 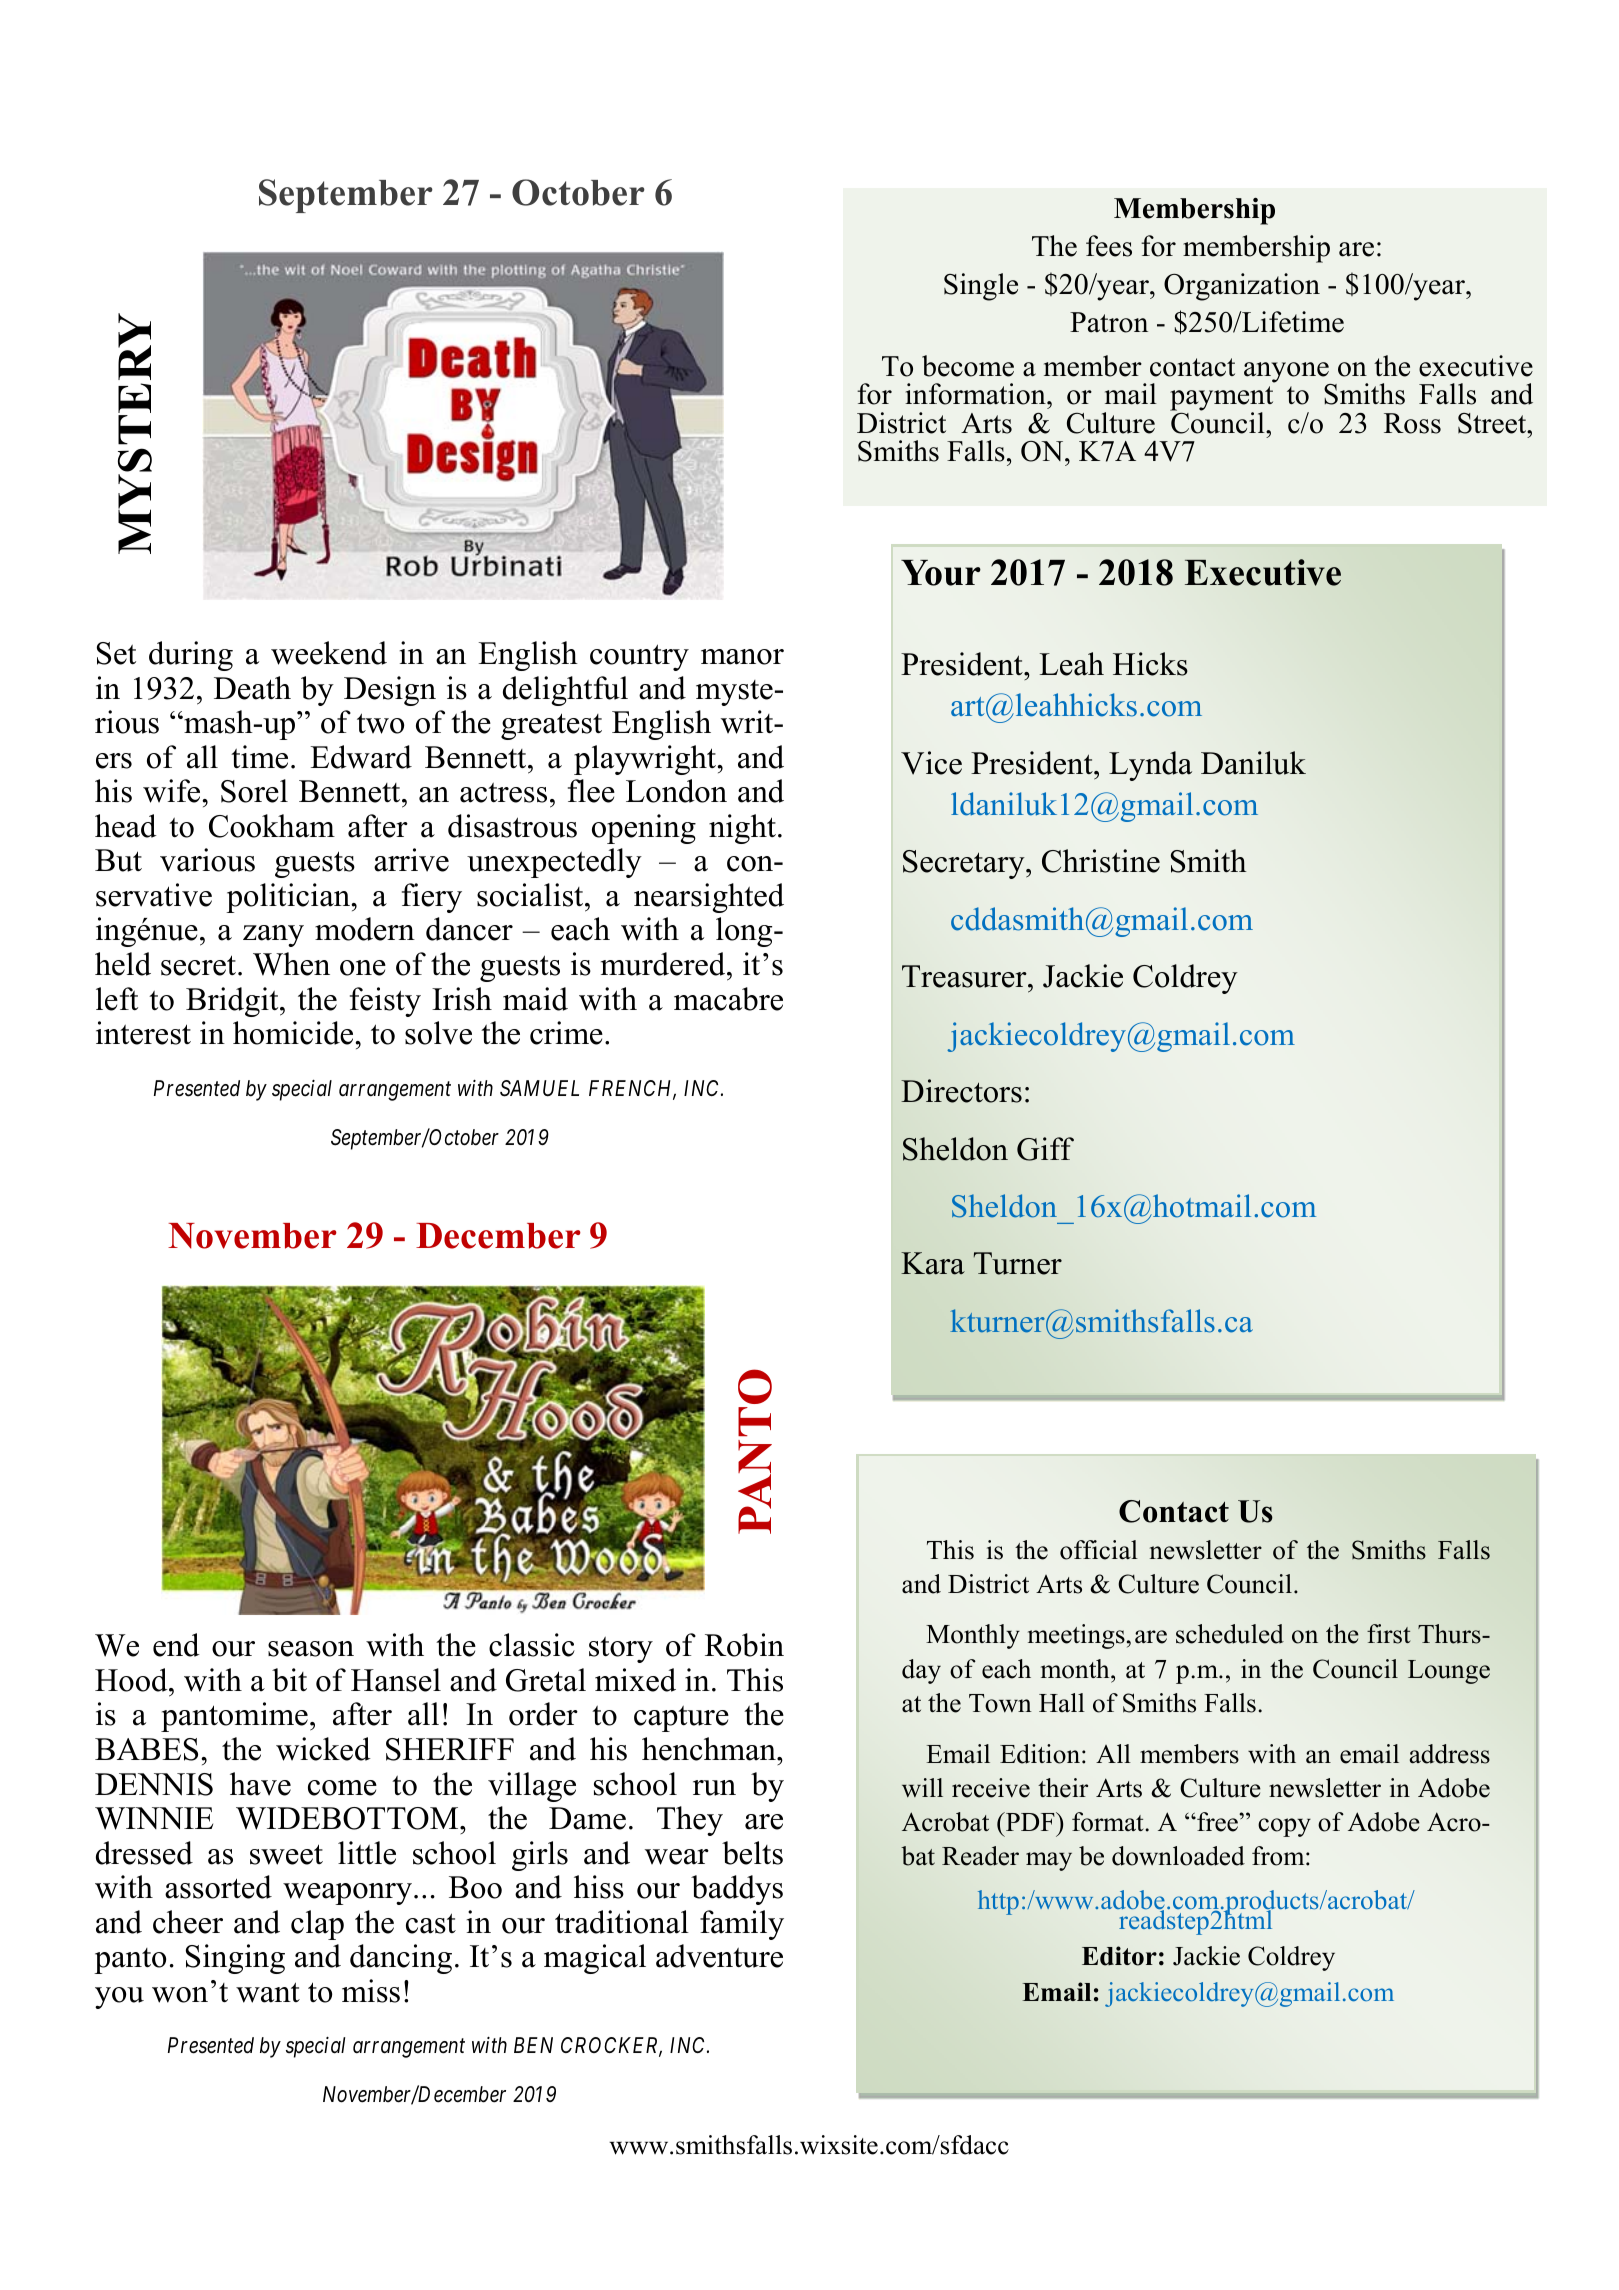 I want to click on family, so click(x=742, y=1925).
